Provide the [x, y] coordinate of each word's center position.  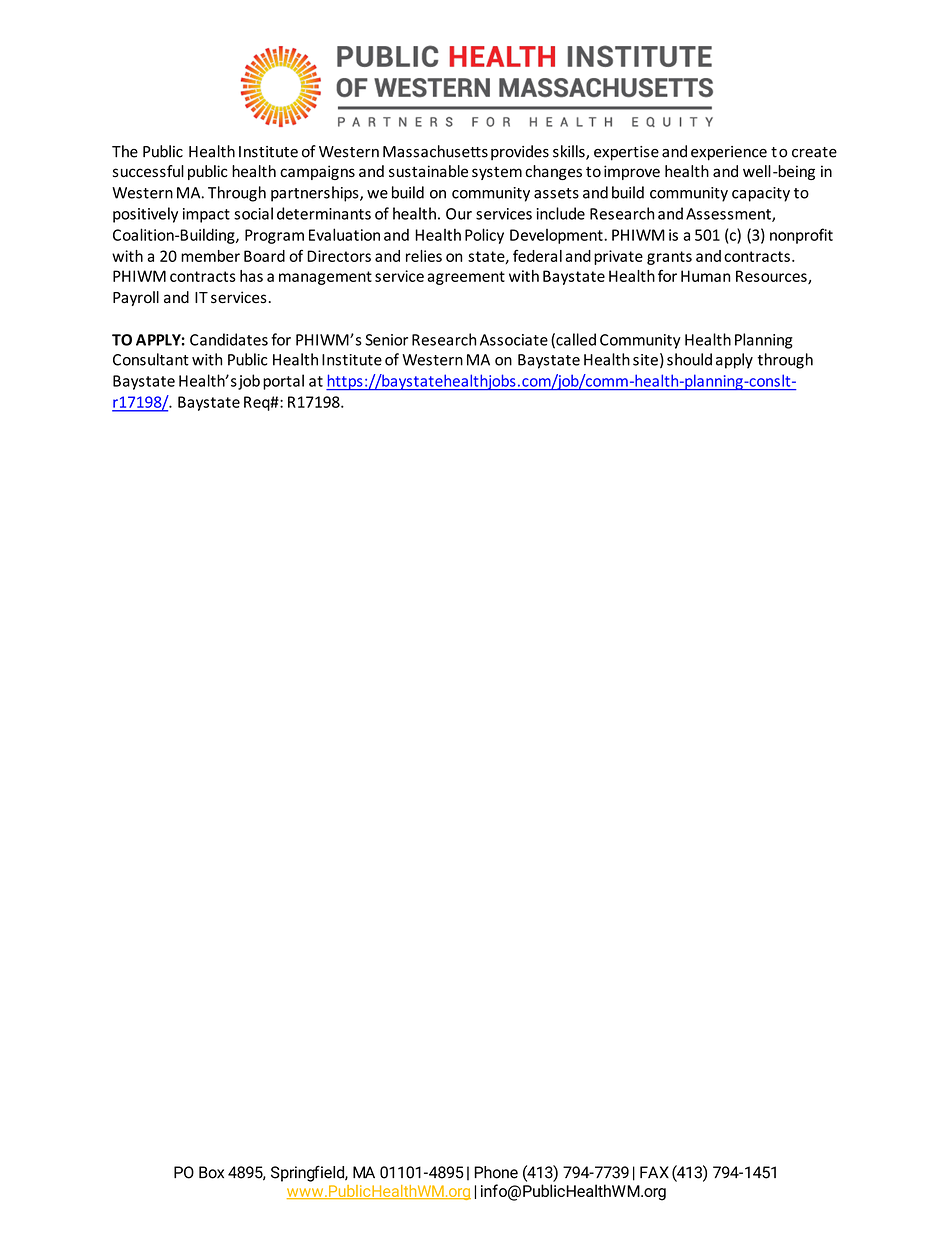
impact [206, 215]
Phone [496, 1172]
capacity [761, 194]
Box [211, 1172]
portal [283, 382]
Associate [514, 340]
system [497, 173]
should [689, 359]
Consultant [151, 359]
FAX [654, 1172]
